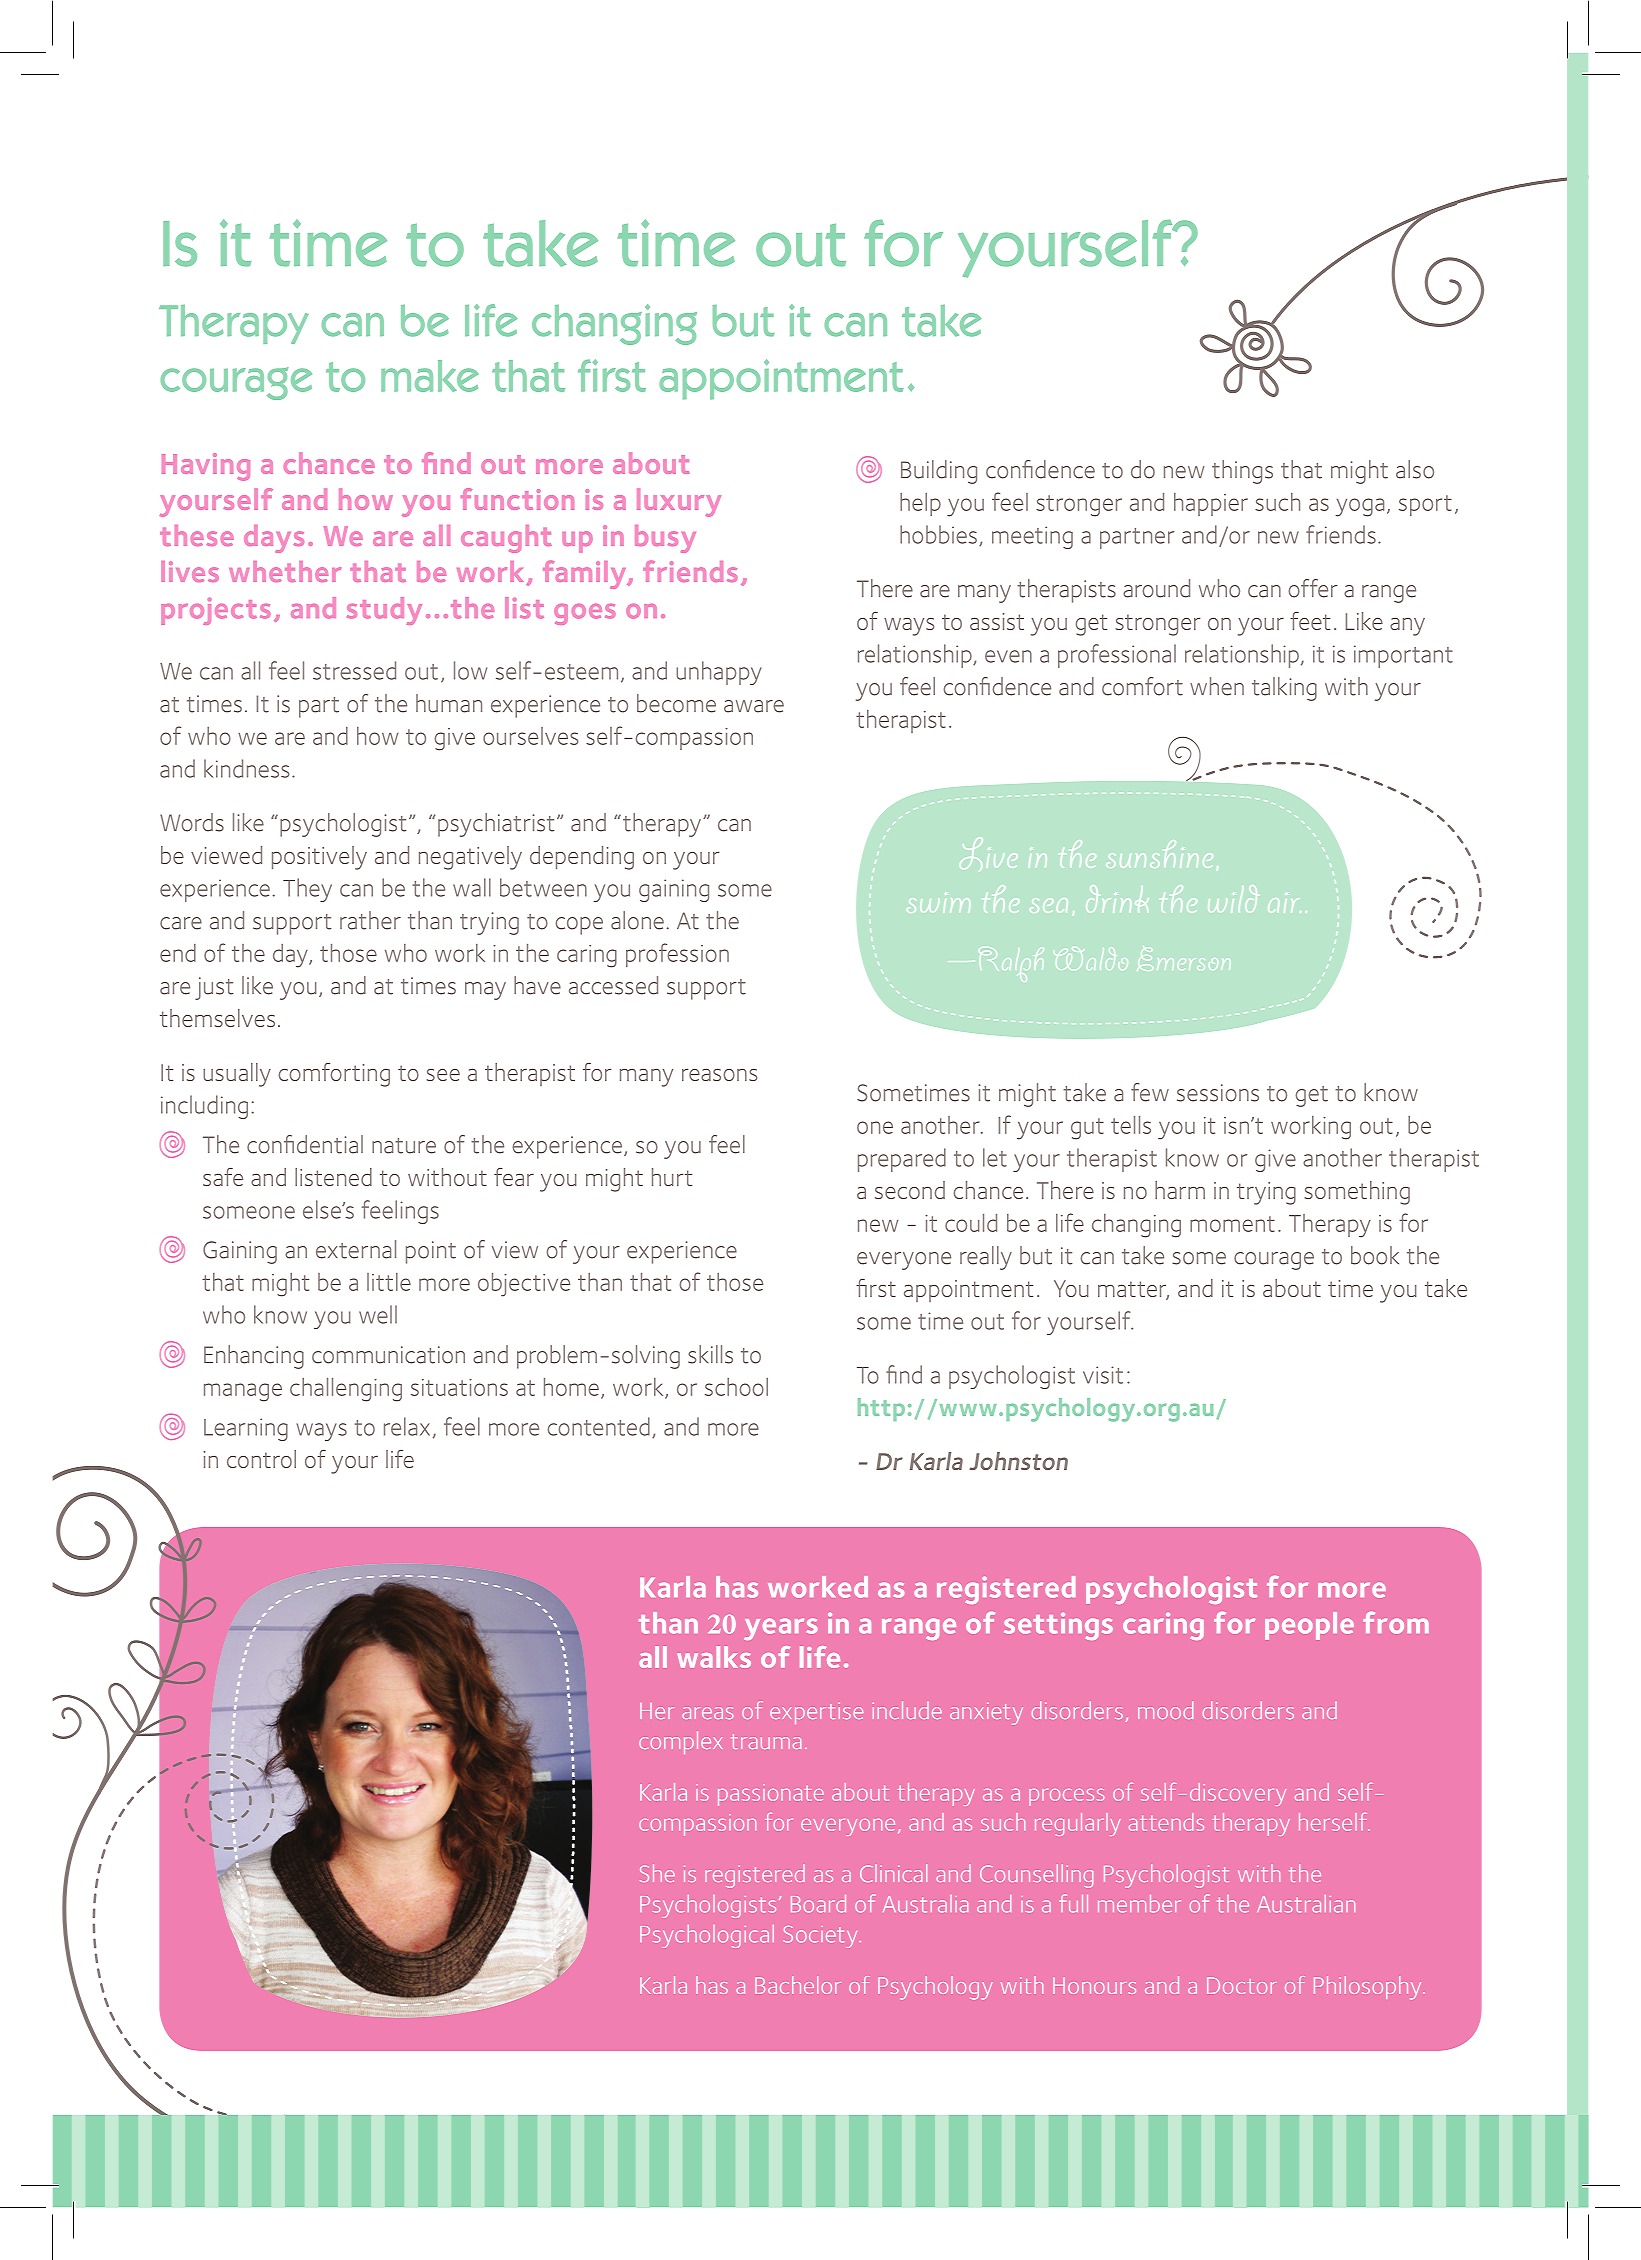 Image resolution: width=1641 pixels, height=2260 pixels. What do you see at coordinates (370, 920) in the page?
I see `rather` at bounding box center [370, 920].
